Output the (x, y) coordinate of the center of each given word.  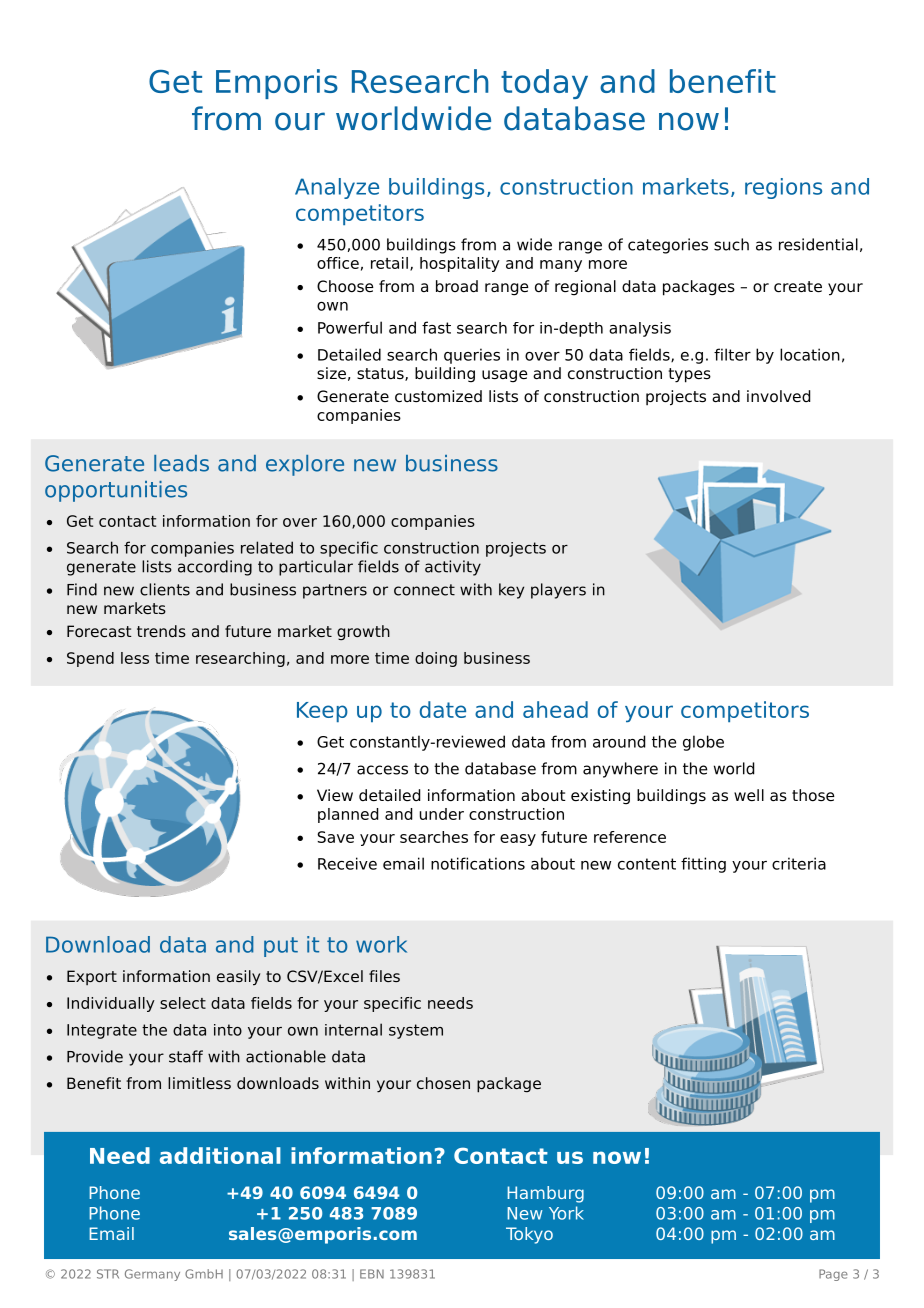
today (544, 84)
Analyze (337, 188)
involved (778, 396)
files (384, 976)
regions (783, 188)
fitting (703, 865)
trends (161, 631)
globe (703, 743)
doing (436, 659)
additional (220, 1155)
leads (181, 463)
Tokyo (529, 1235)
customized (438, 396)
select (183, 1003)
